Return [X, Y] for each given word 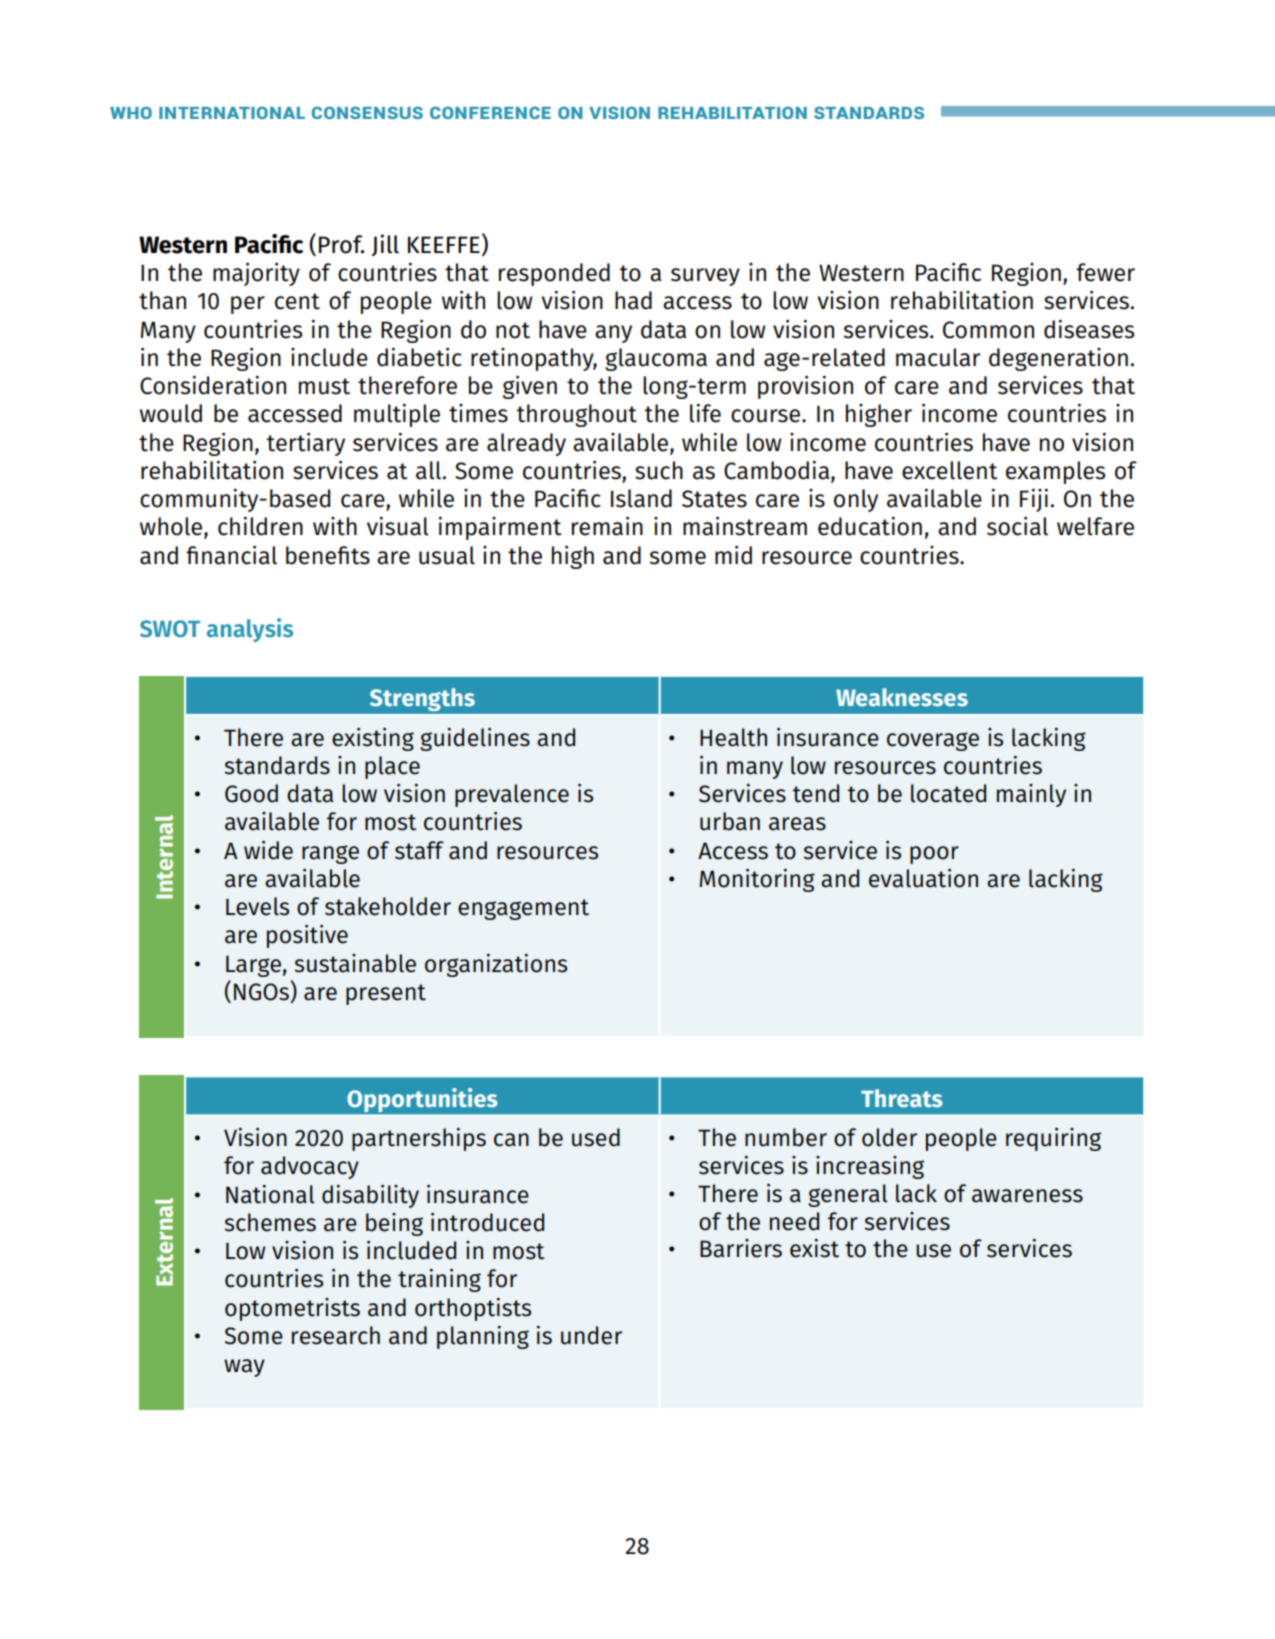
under [591, 1335]
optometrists [292, 1309]
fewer [1105, 272]
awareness [1027, 1196]
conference [490, 113]
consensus [367, 113]
